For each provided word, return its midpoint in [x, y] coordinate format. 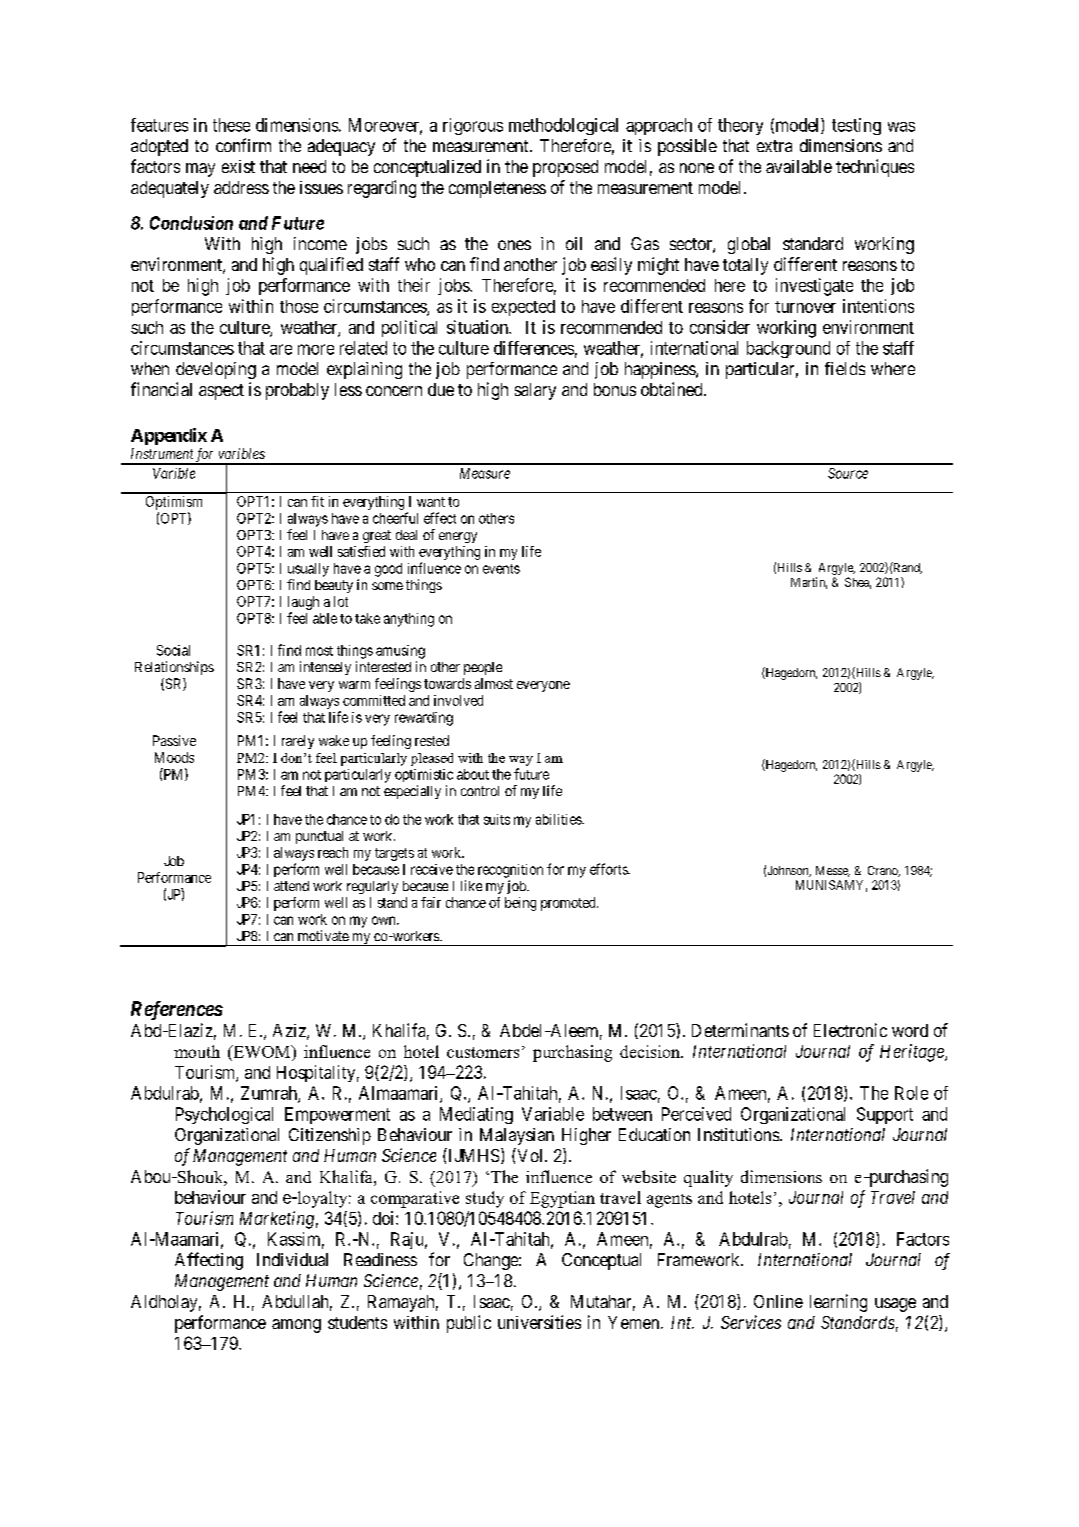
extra [774, 146]
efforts [609, 869]
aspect [221, 392]
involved [458, 700]
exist [238, 166]
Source [848, 473]
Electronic [850, 1030]
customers [483, 1052]
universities [539, 1322]
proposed [565, 168]
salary [535, 391]
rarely [298, 742]
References [177, 1010]
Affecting [209, 1261]
